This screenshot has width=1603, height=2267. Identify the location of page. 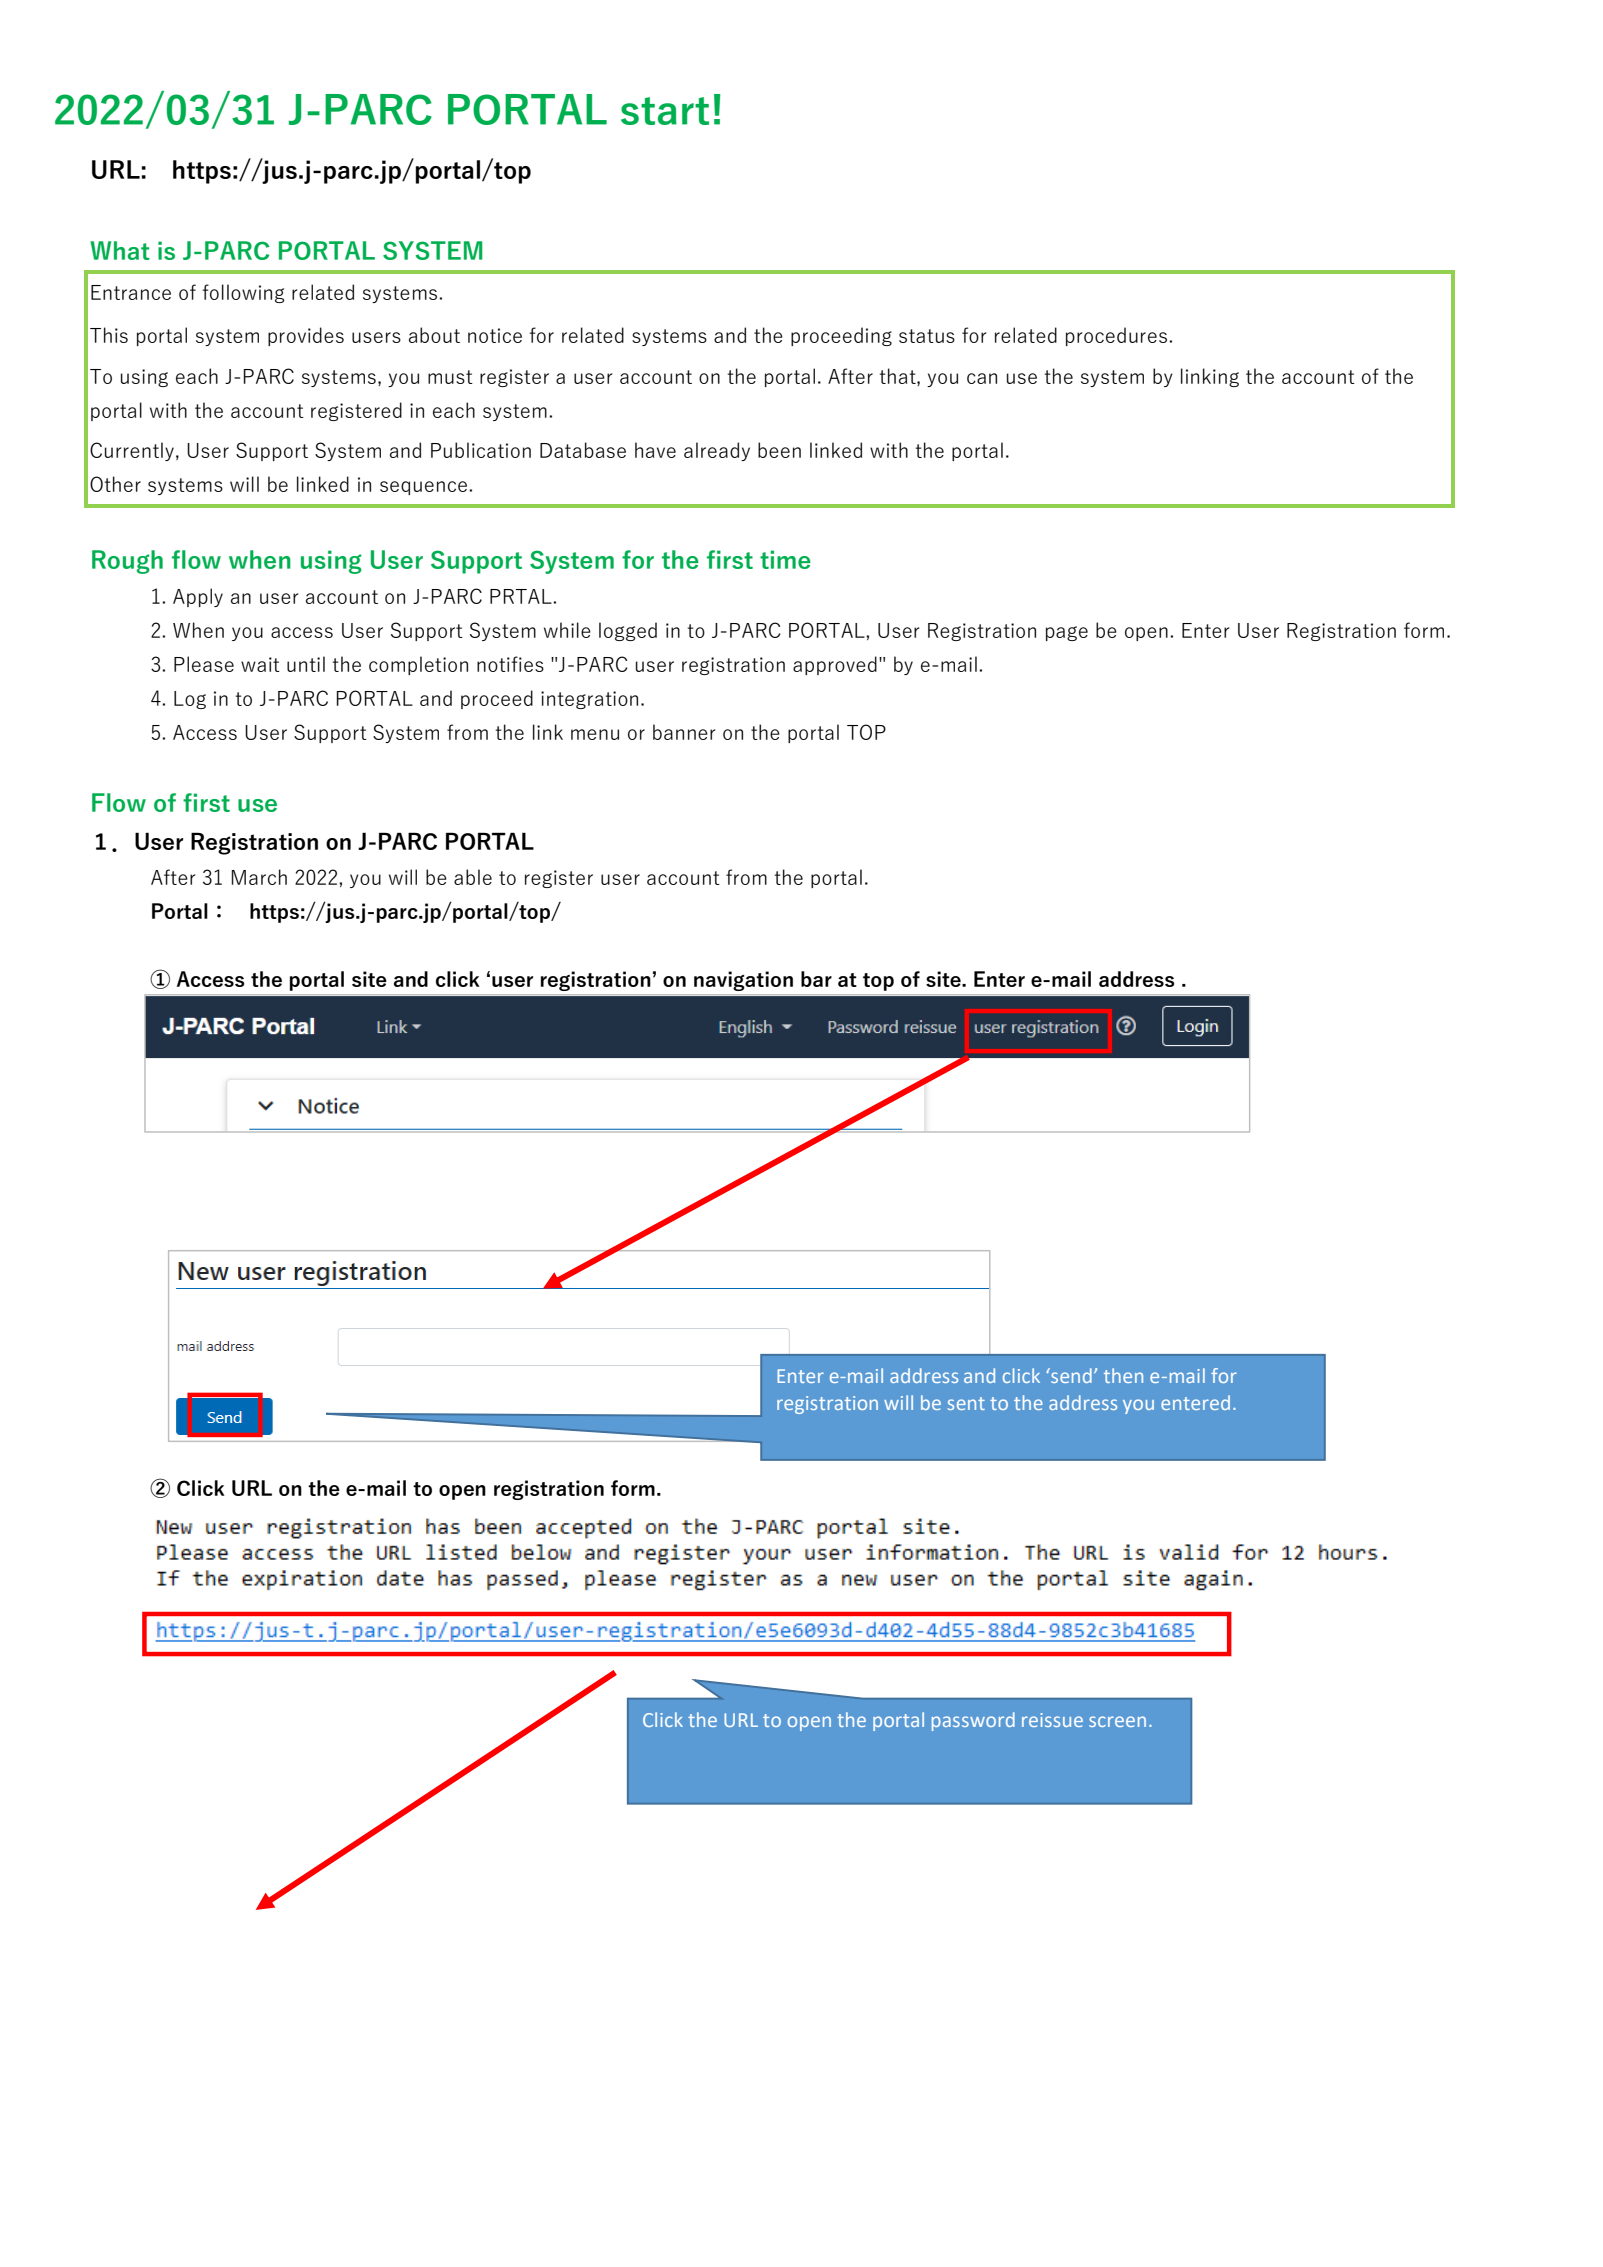
(1067, 633).
